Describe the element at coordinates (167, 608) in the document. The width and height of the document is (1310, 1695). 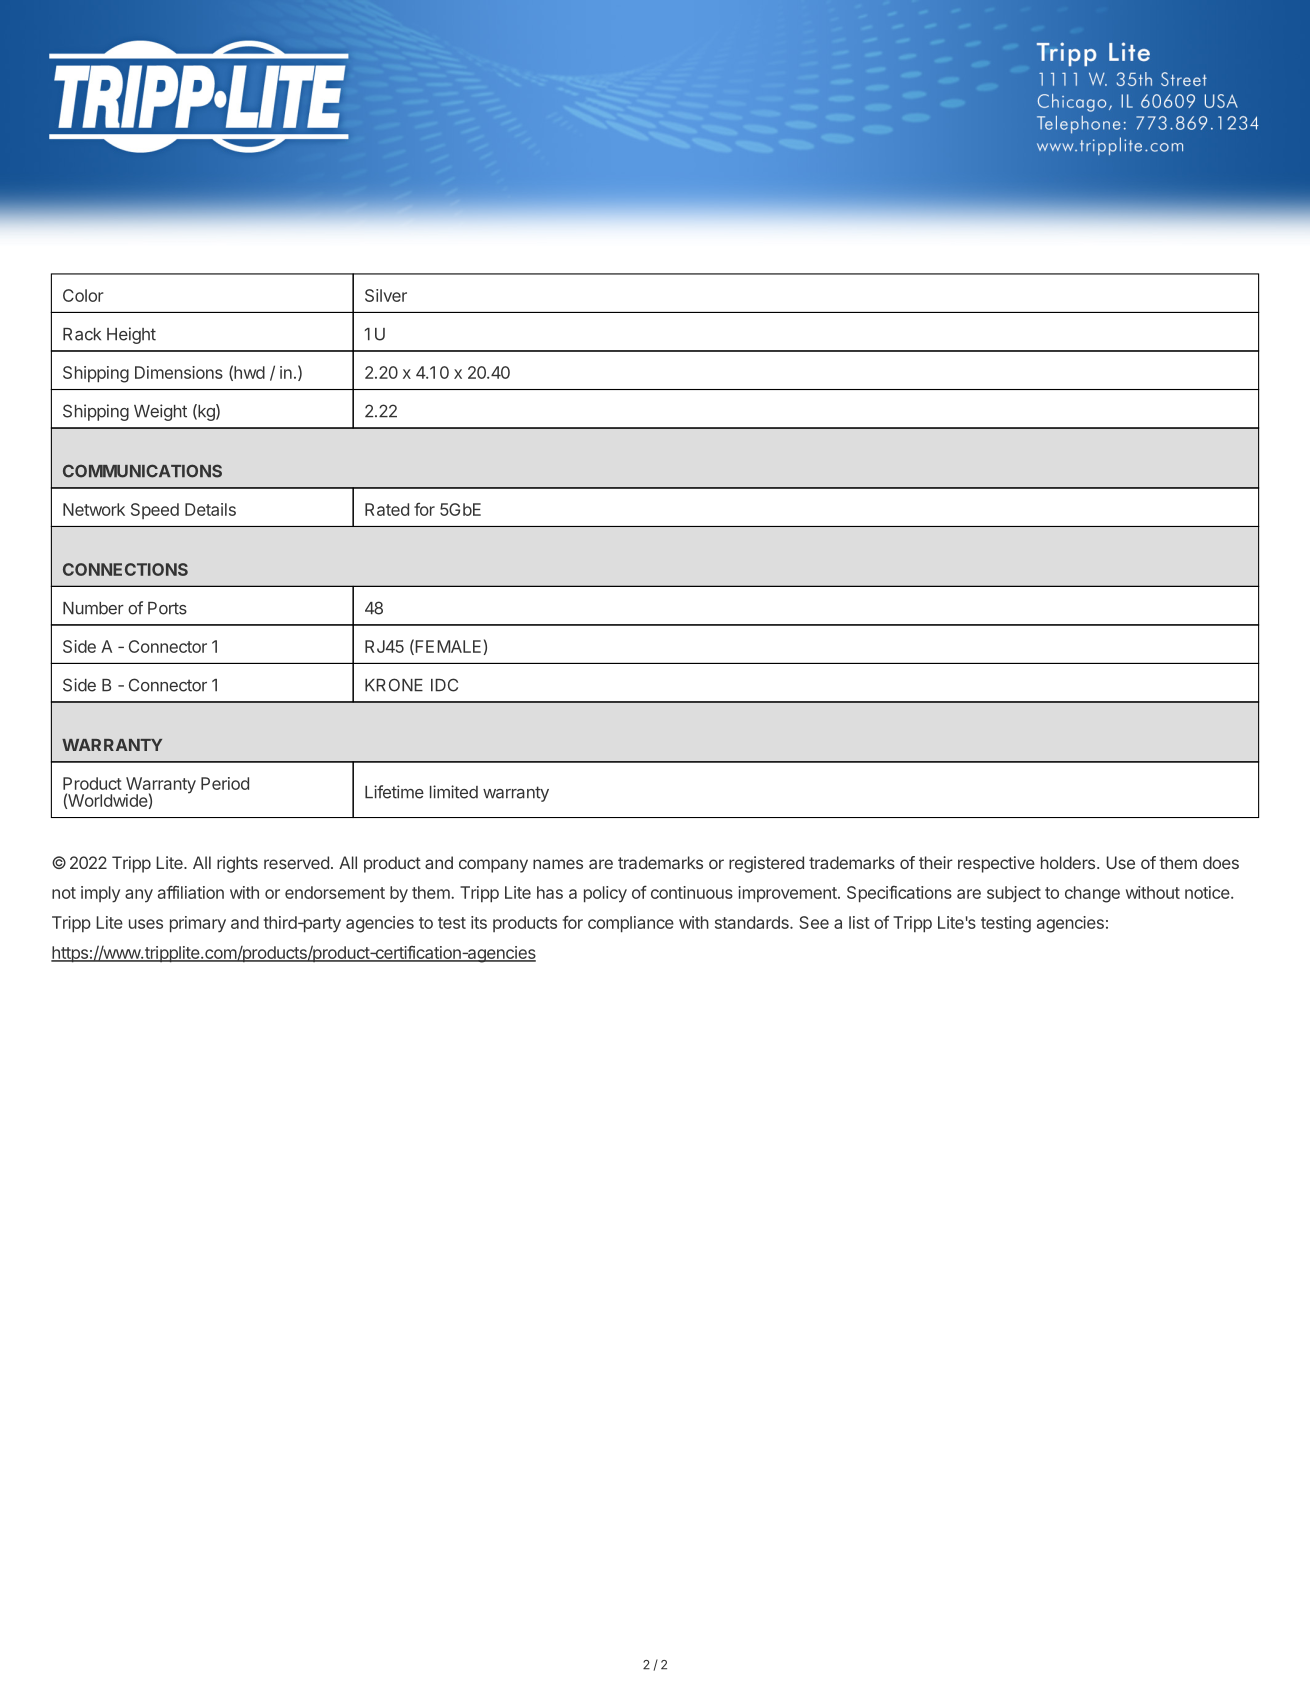
I see `Ports` at that location.
